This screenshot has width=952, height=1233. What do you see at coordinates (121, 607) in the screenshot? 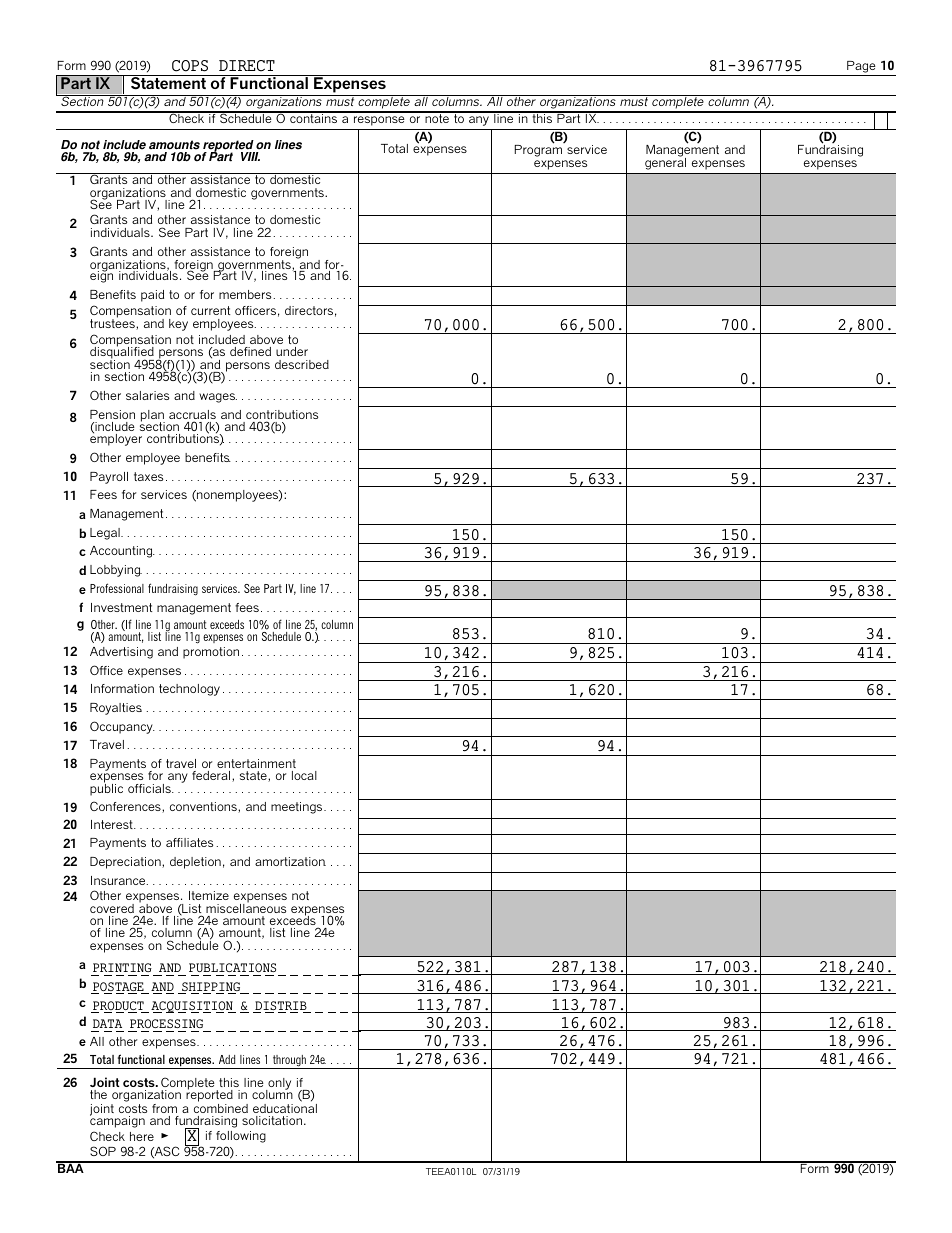
I see `Investment` at bounding box center [121, 607].
